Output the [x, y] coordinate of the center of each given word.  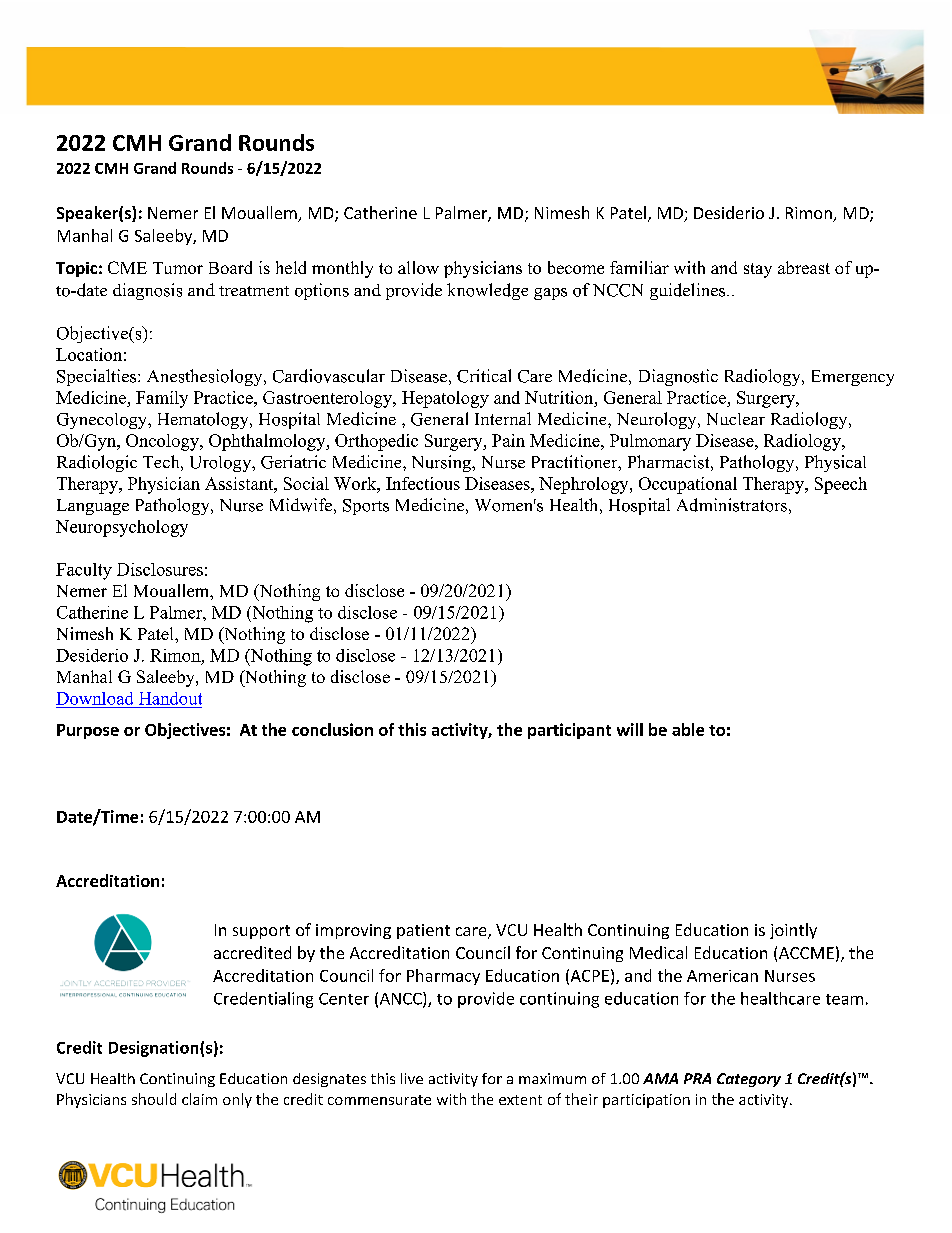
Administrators [732, 505]
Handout [170, 698]
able [688, 729]
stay [758, 270]
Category [749, 1080]
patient [423, 931]
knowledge [487, 291]
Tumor [178, 268]
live [412, 1078]
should [154, 1099]
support [261, 932]
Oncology [163, 442]
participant [569, 731]
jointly [793, 931]
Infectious [423, 483]
